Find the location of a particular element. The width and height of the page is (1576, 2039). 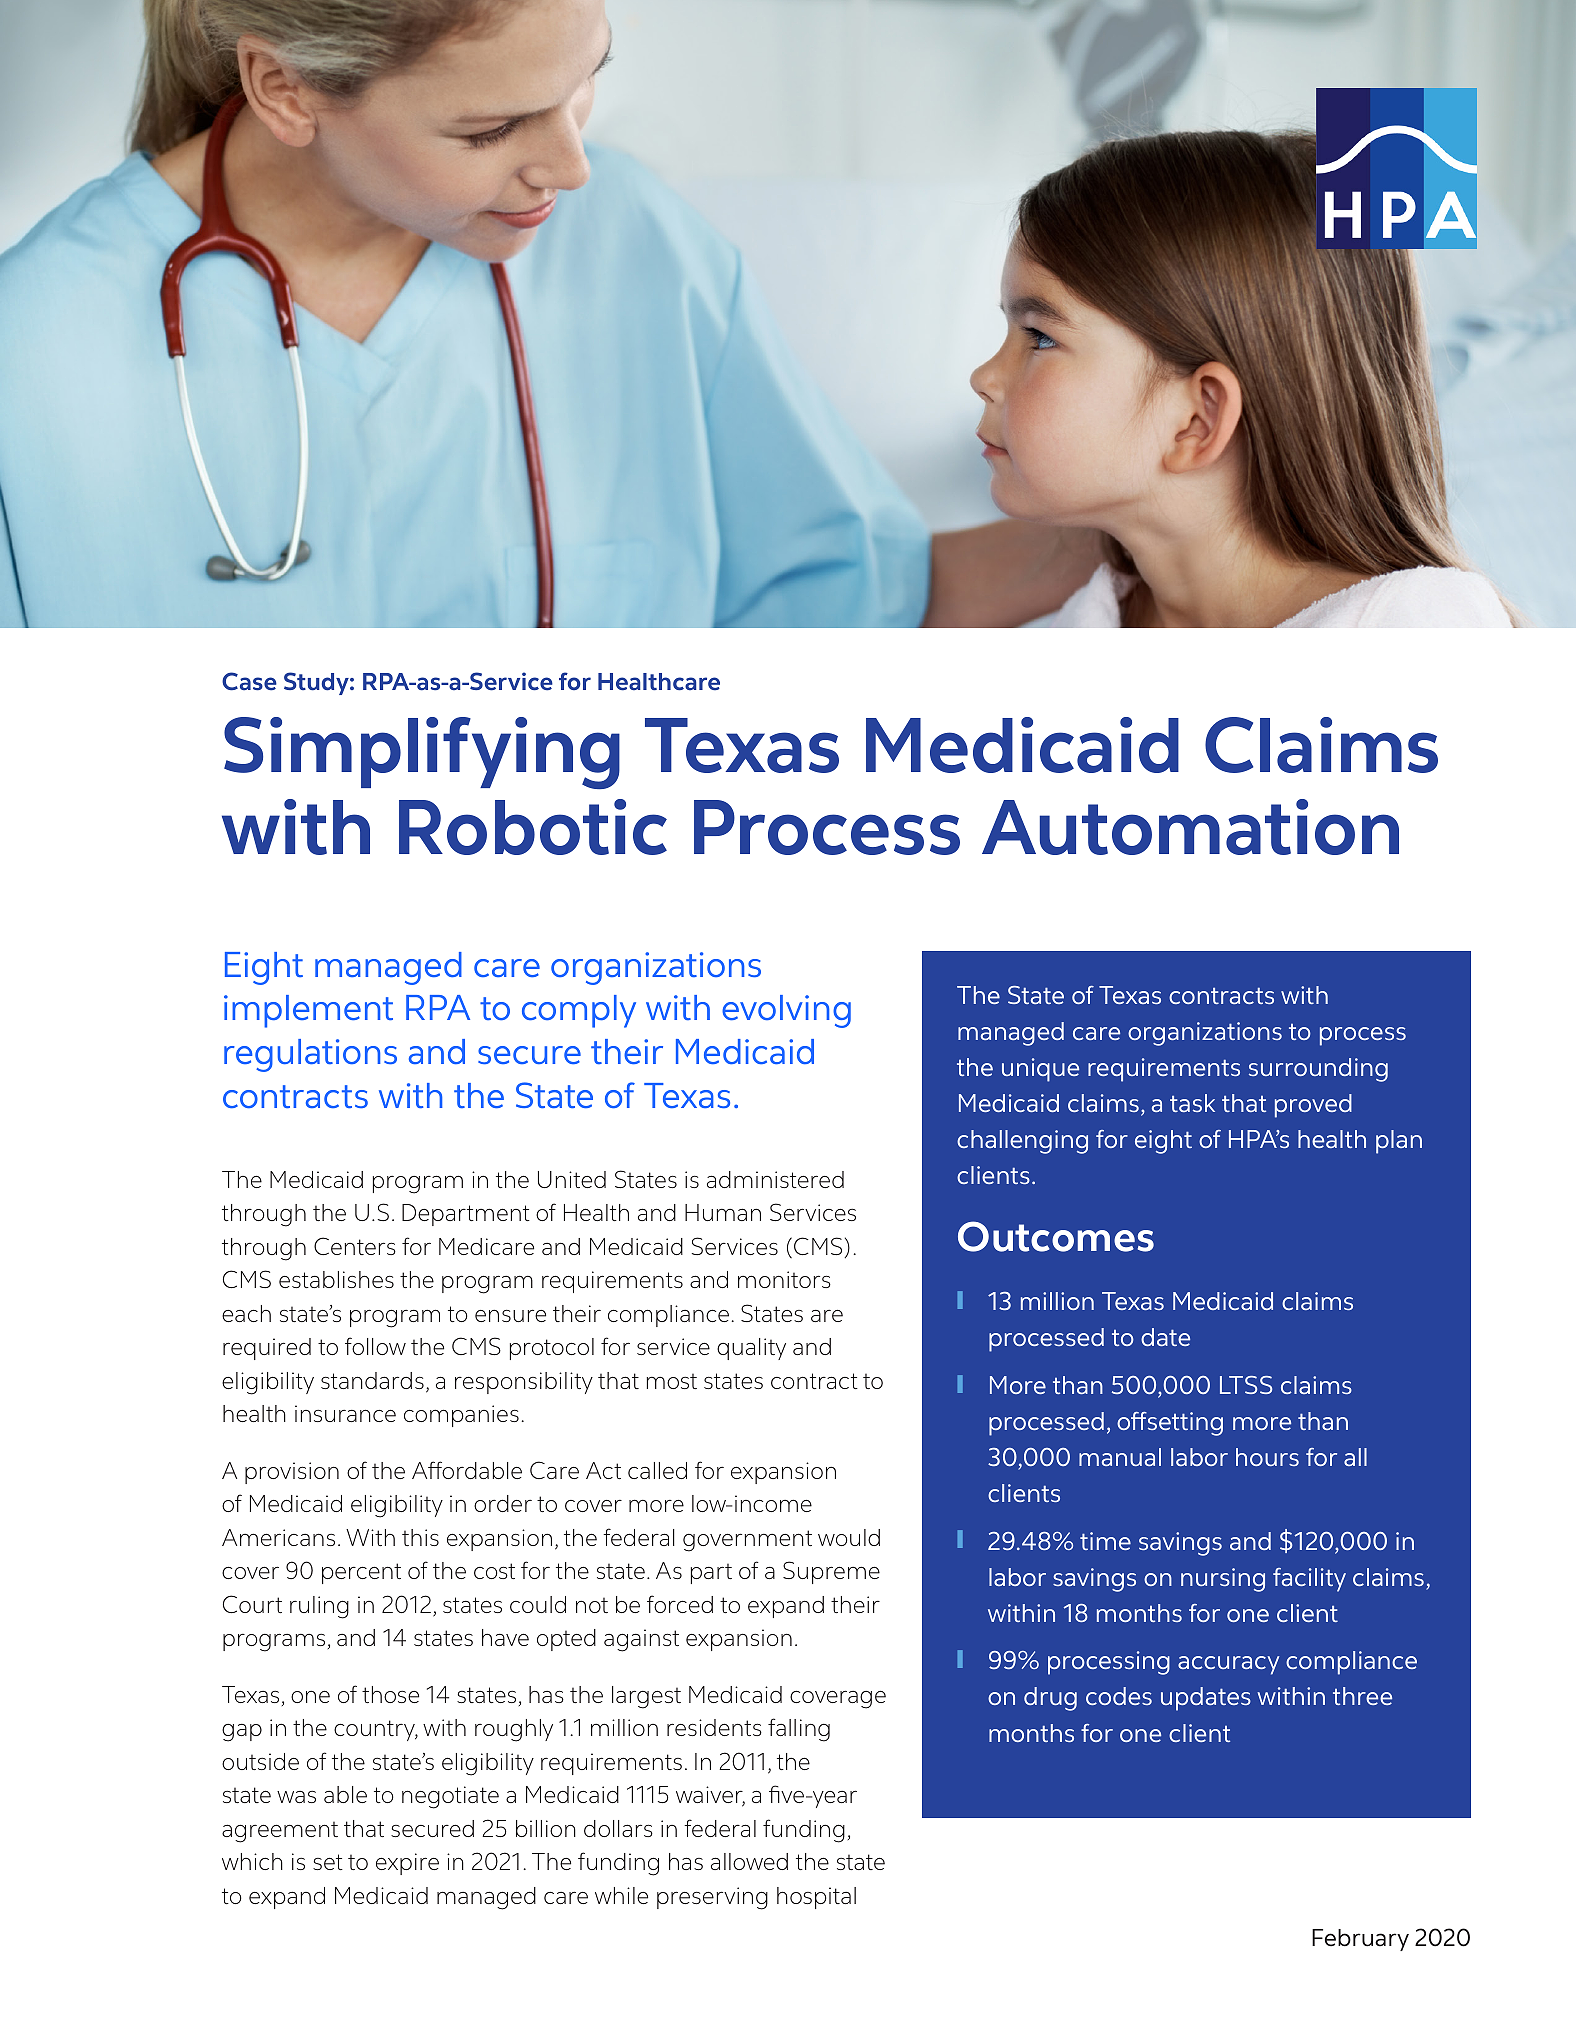

implement is located at coordinates (308, 1011).
